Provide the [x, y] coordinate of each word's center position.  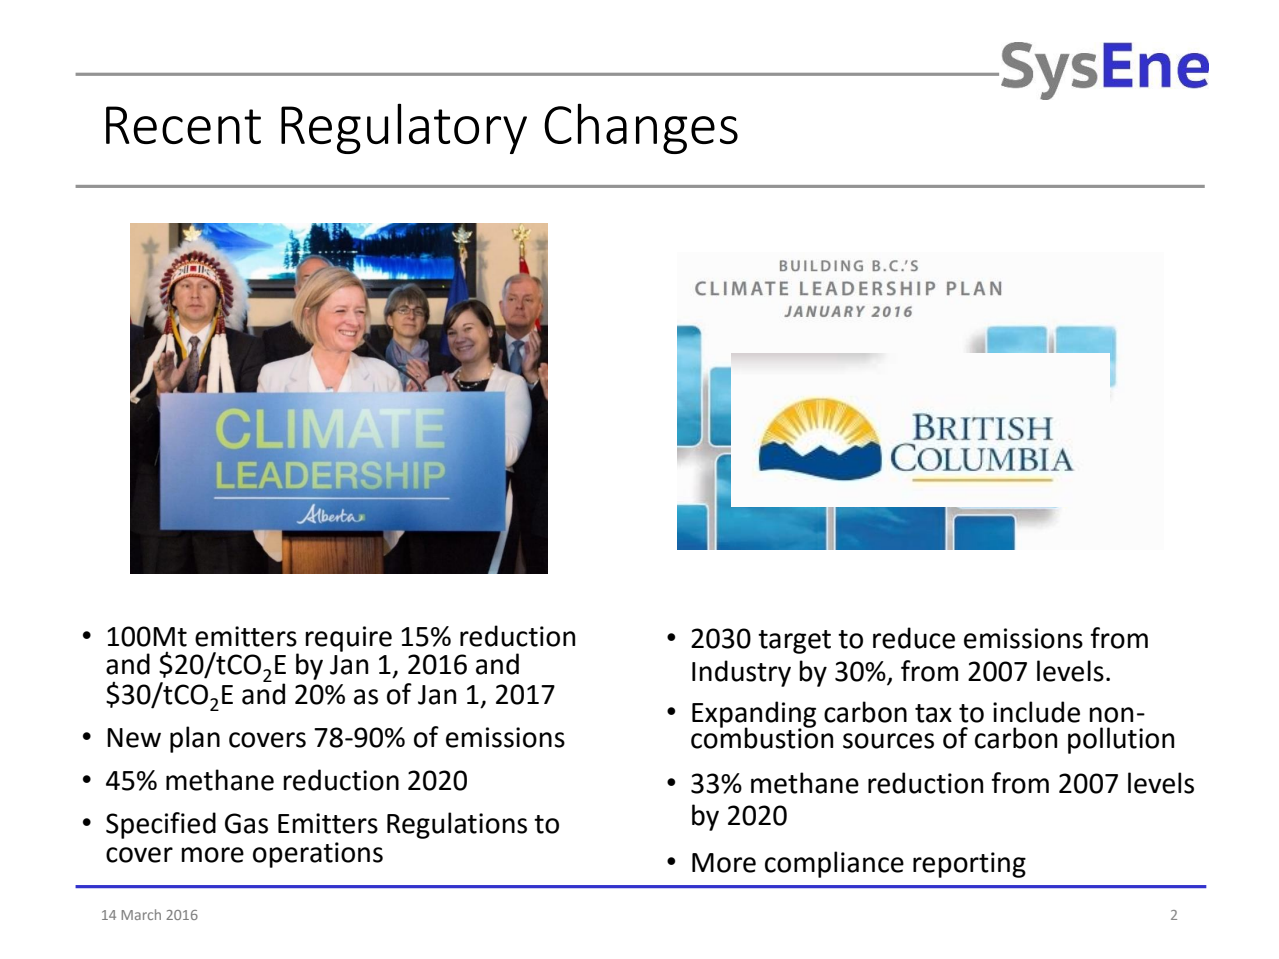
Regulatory [404, 128]
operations [318, 855]
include [1036, 712]
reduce [914, 638]
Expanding [754, 715]
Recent [183, 125]
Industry [741, 673]
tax [933, 713]
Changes [641, 128]
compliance [834, 864]
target [794, 642]
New [134, 738]
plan [195, 739]
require [348, 639]
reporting [969, 865]
